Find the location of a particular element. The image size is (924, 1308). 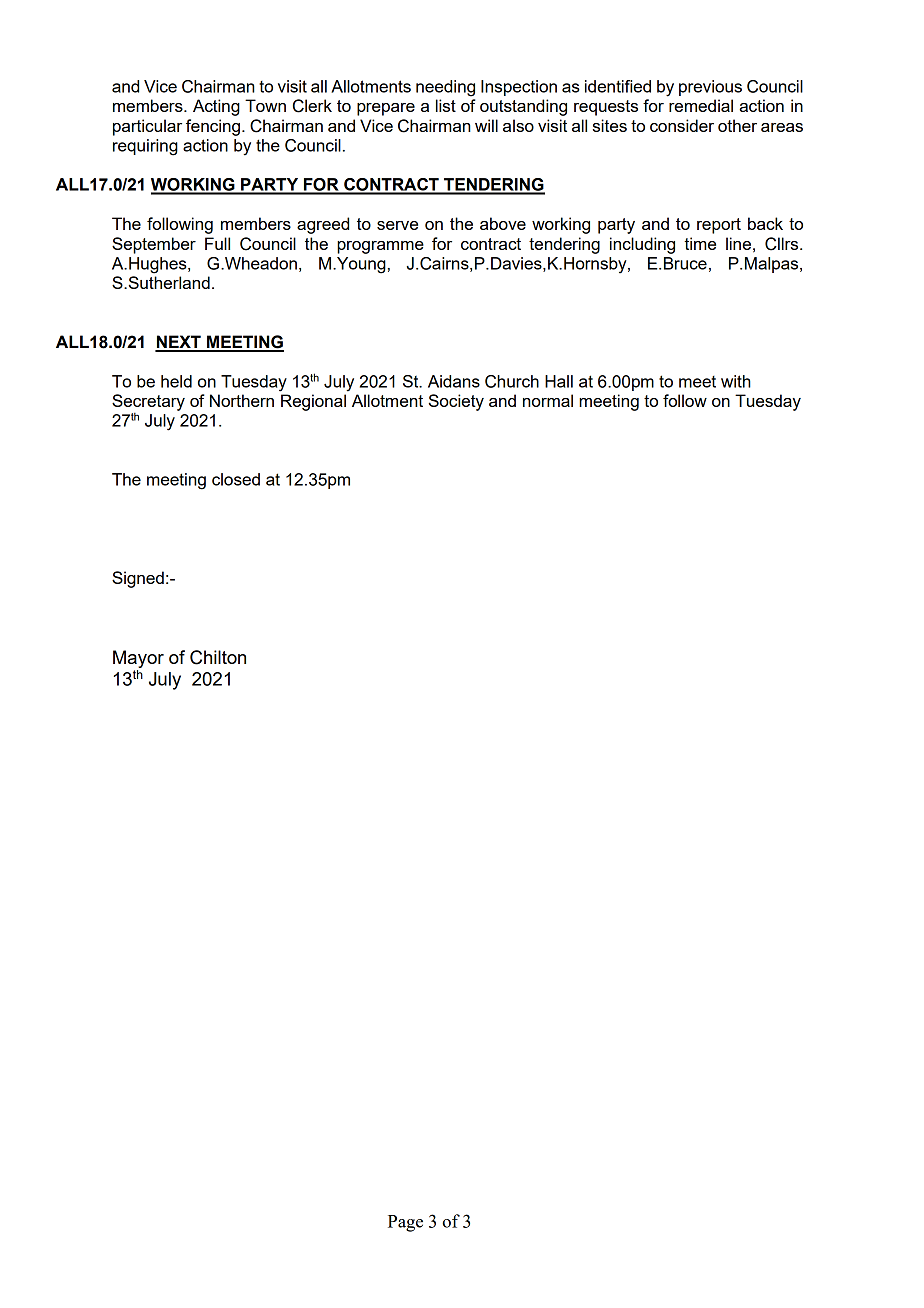

remedial is located at coordinates (701, 105).
